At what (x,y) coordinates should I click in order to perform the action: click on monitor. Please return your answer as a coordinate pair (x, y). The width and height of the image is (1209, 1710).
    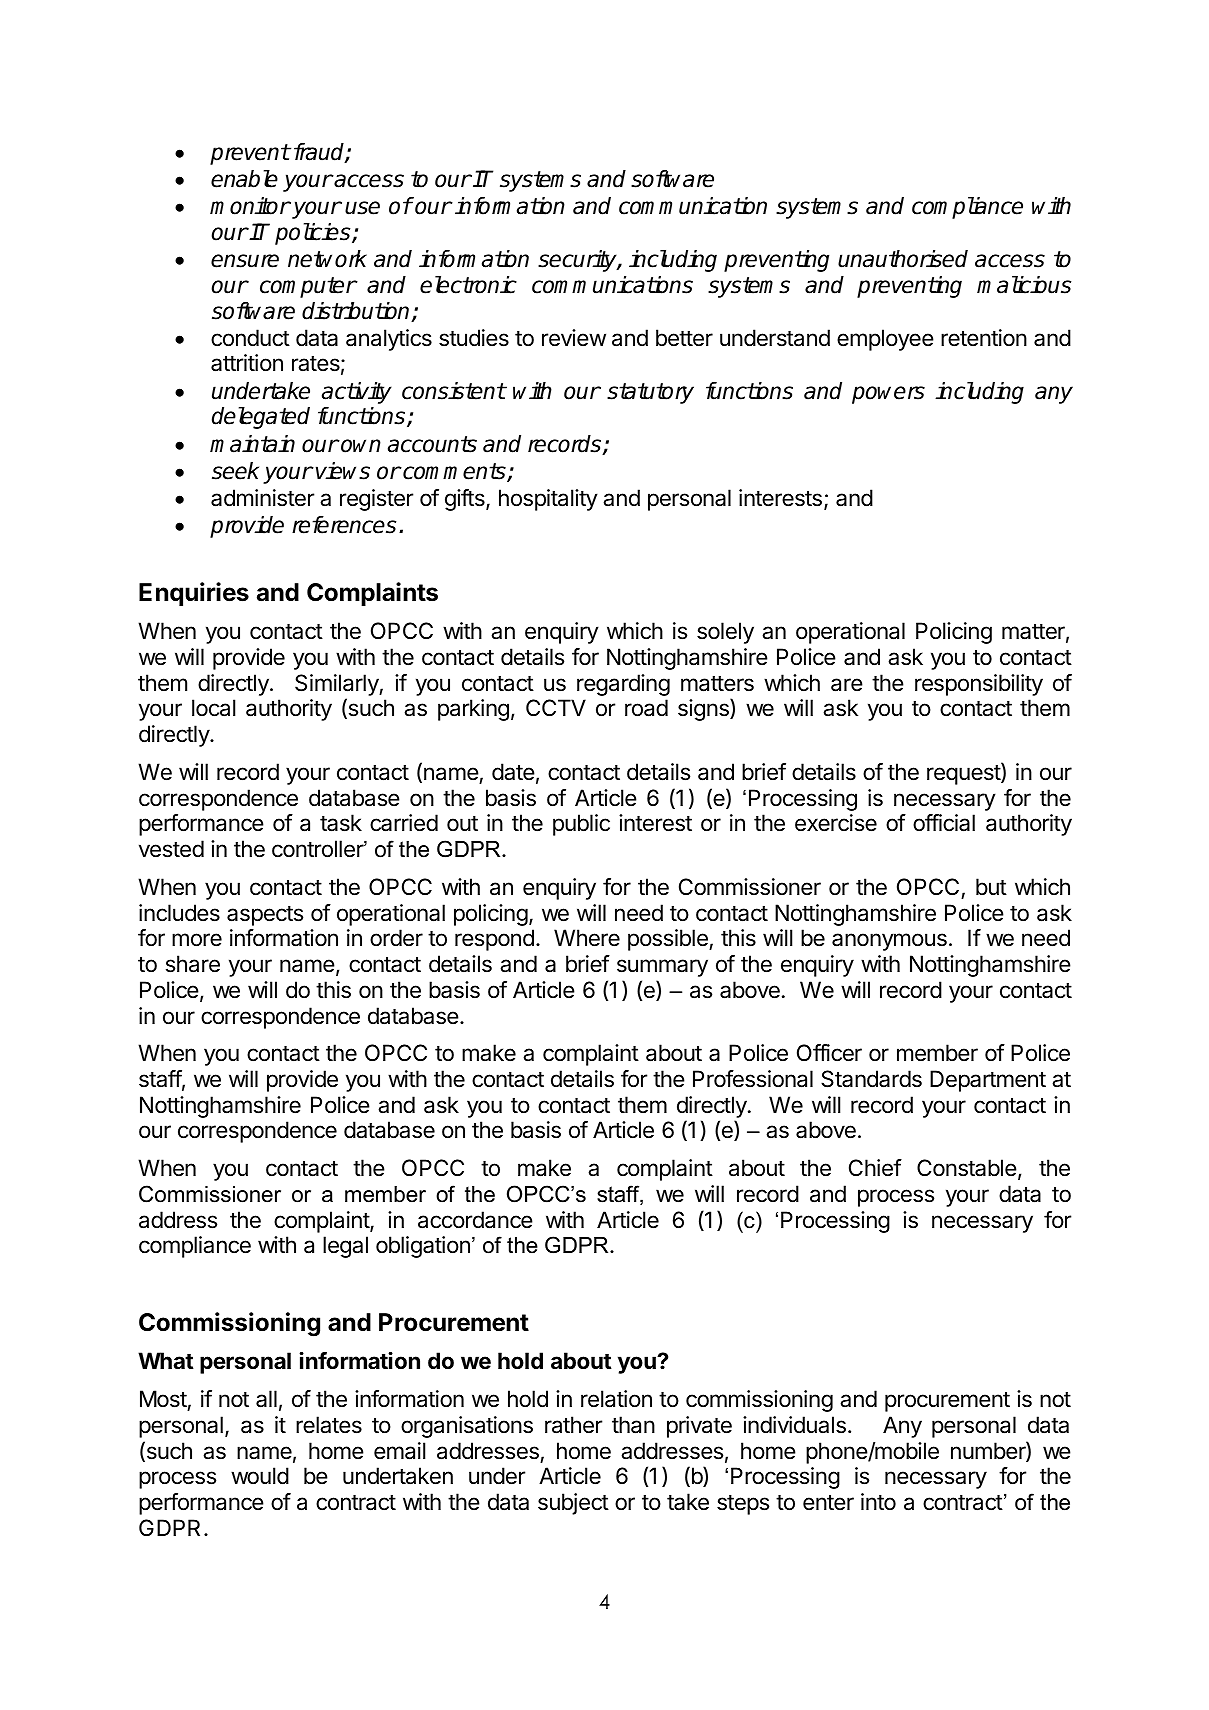
    Looking at the image, I should click on (250, 206).
